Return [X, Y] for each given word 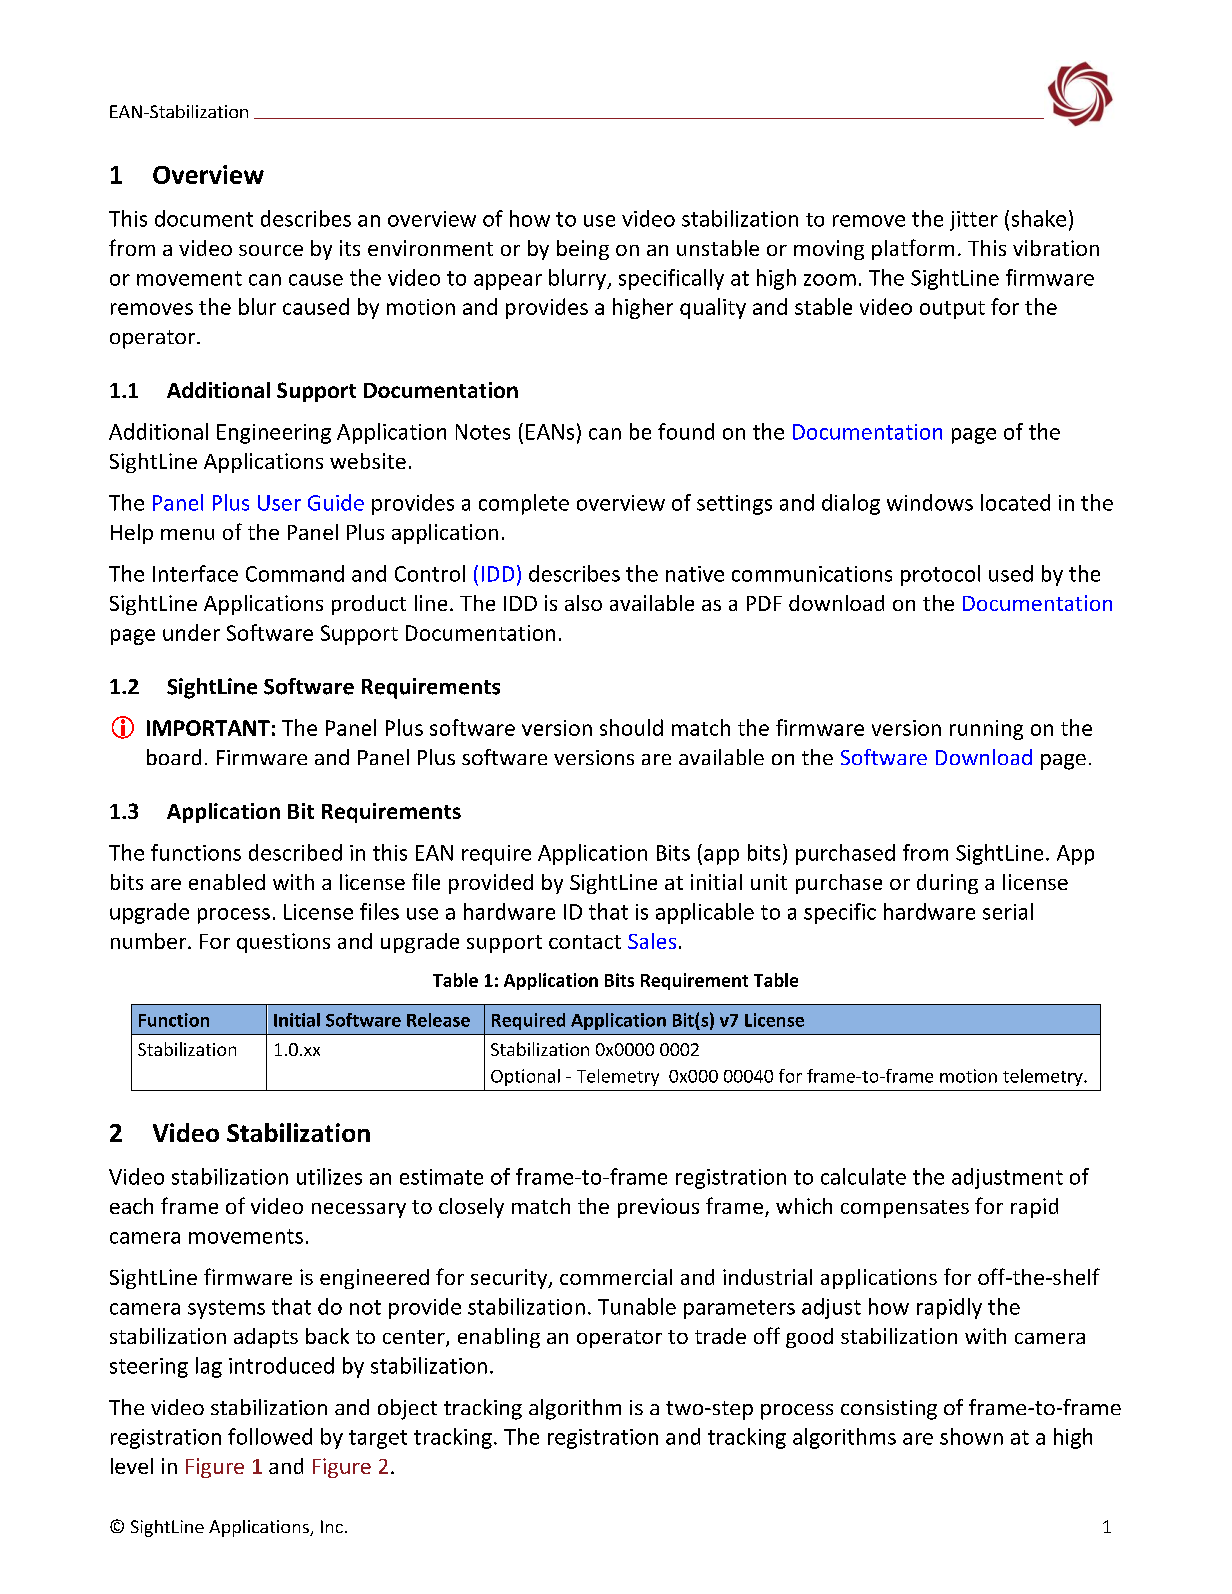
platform [913, 249]
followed [270, 1436]
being [583, 250]
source [271, 250]
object [407, 1409]
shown [971, 1436]
